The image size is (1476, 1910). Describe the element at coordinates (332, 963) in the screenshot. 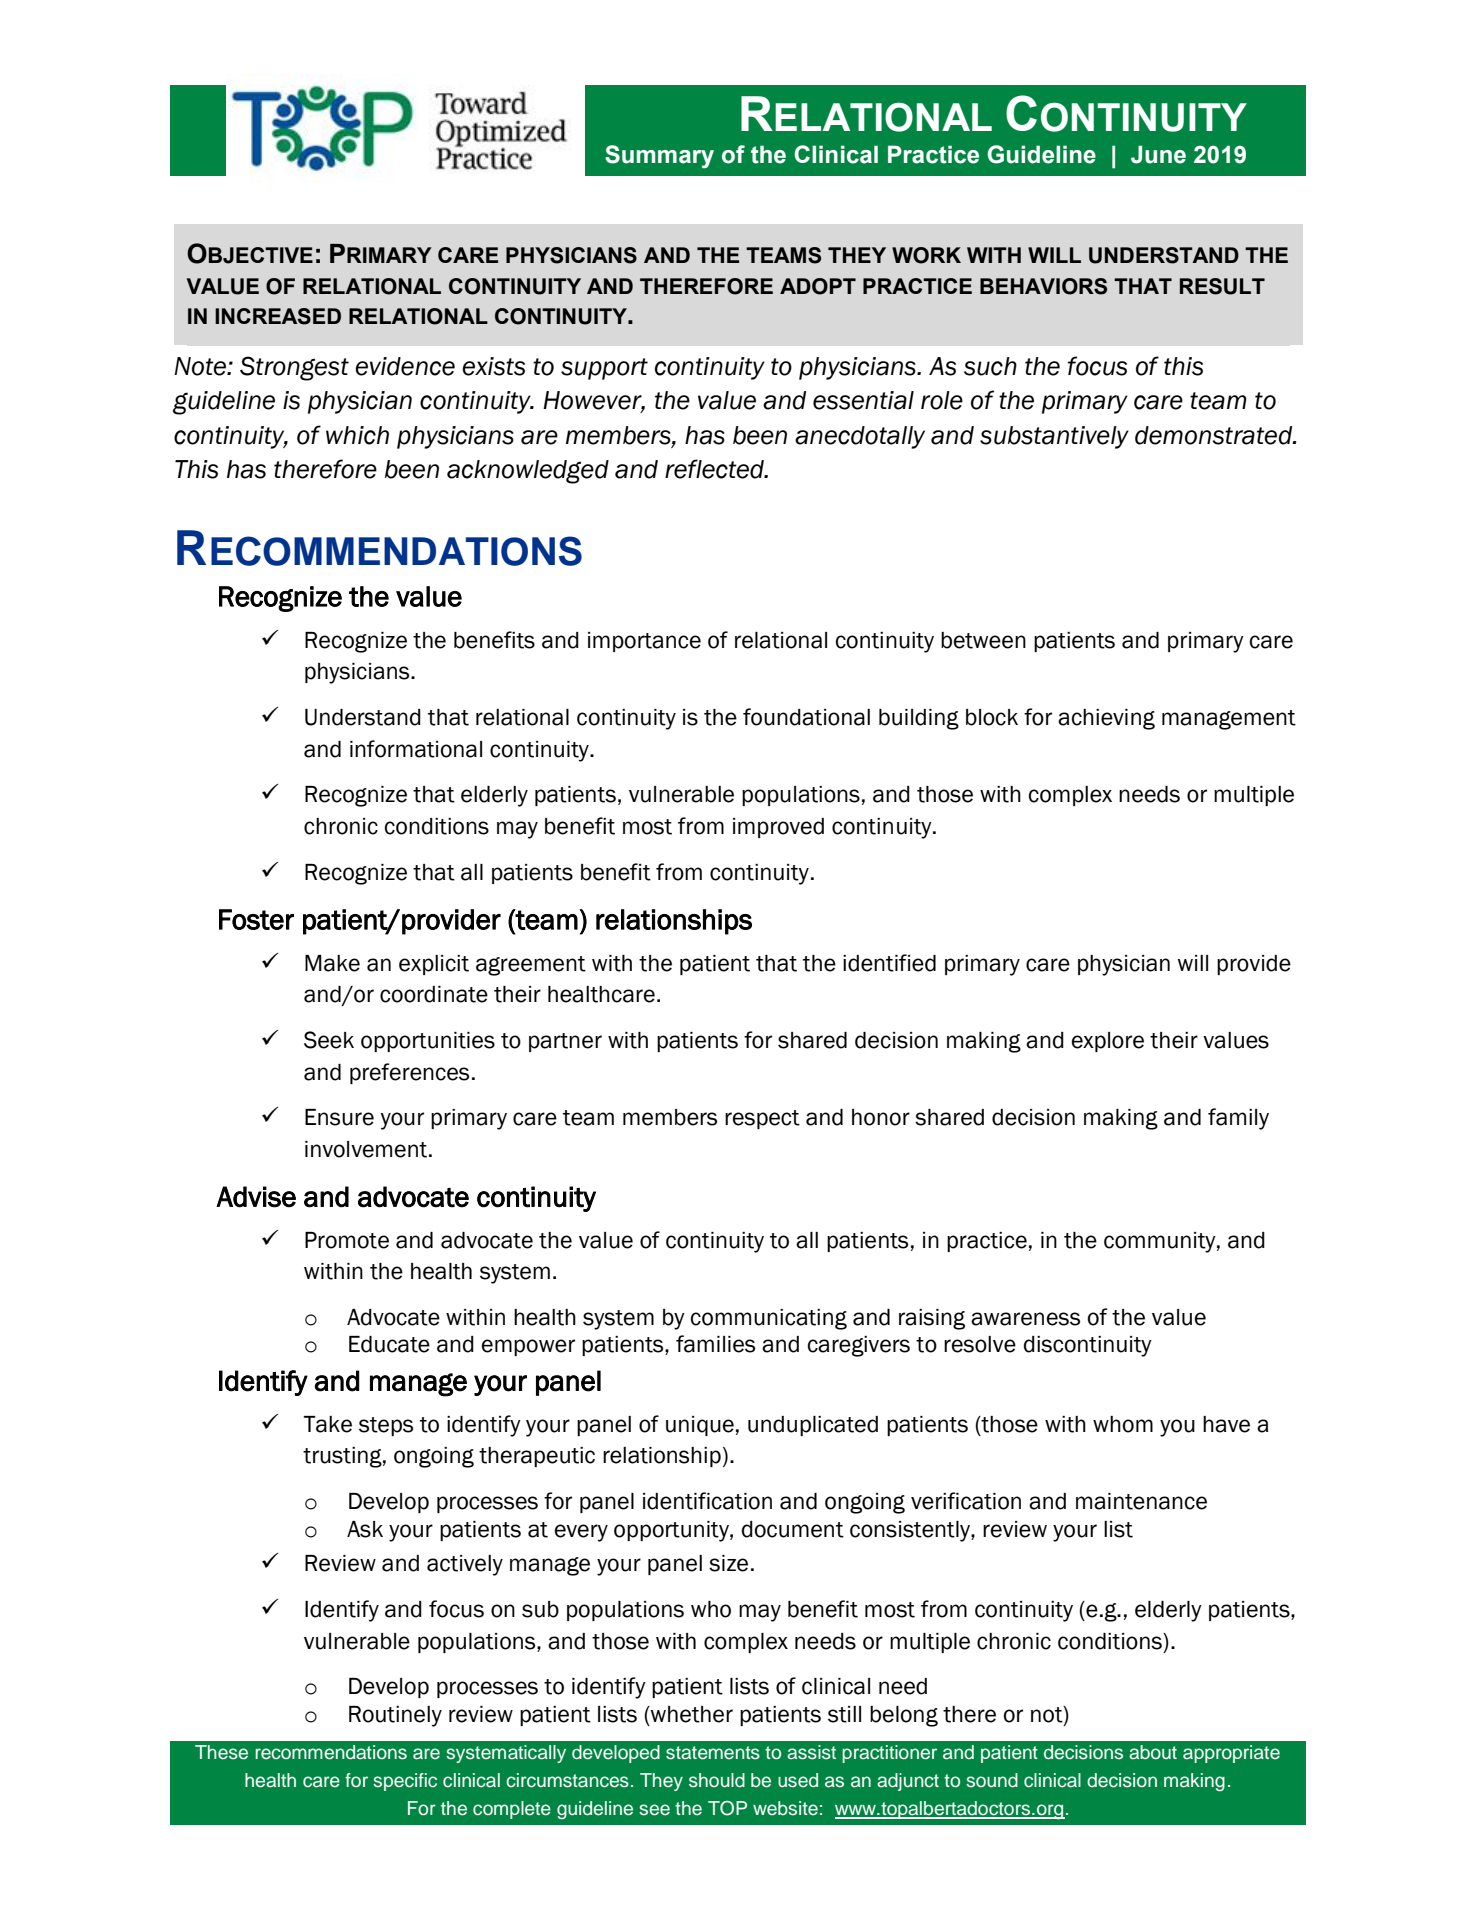

I see `Make` at that location.
